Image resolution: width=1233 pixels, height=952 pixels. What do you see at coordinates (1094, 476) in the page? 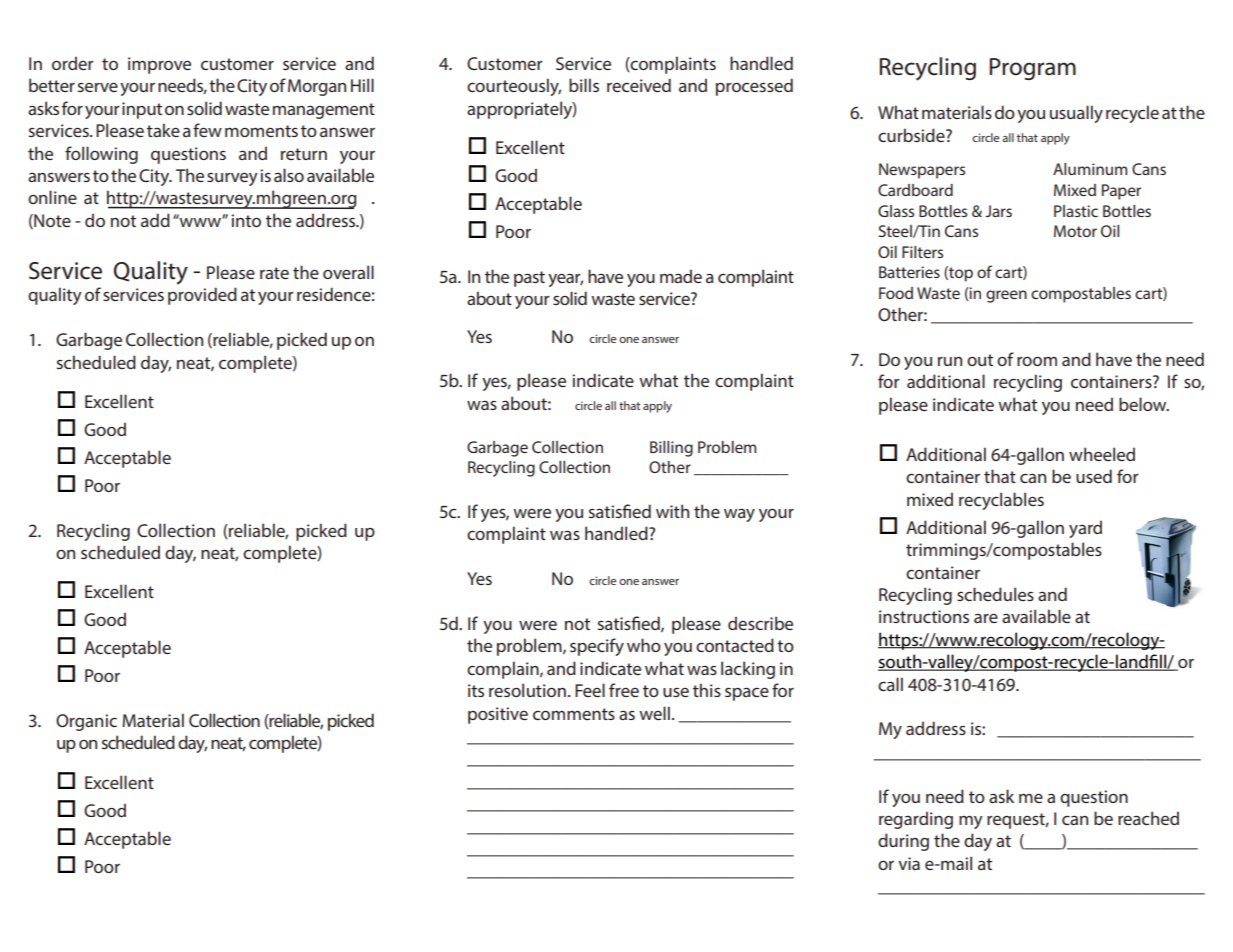
I see `used` at bounding box center [1094, 476].
